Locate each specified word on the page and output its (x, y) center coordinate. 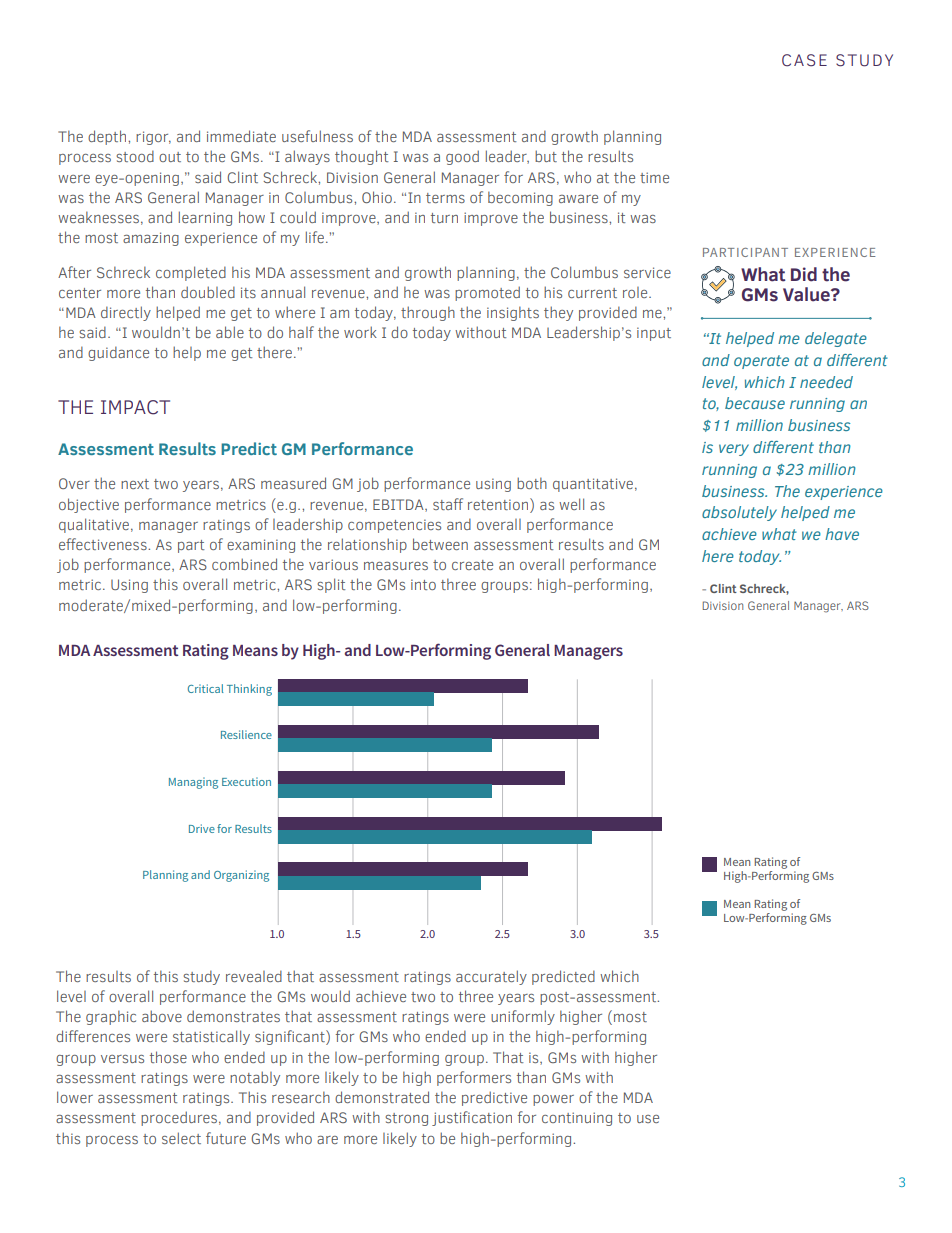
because (755, 403)
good (462, 157)
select (181, 1138)
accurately (491, 977)
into (423, 584)
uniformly (523, 1017)
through (428, 313)
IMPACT (135, 407)
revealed (254, 976)
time (654, 177)
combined (244, 564)
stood (135, 156)
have (842, 534)
